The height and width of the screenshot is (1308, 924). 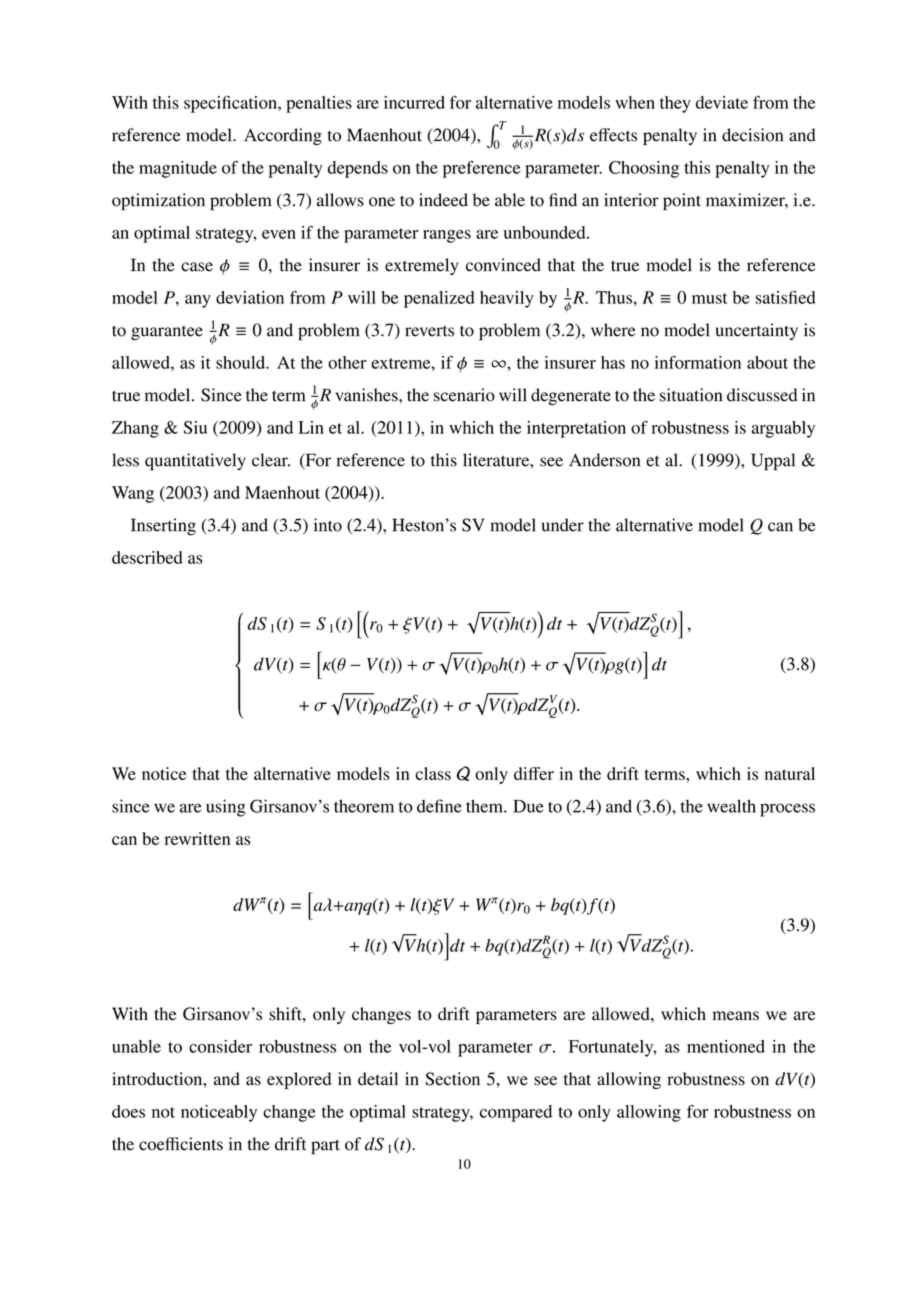 What do you see at coordinates (231, 104) in the screenshot?
I see `specification` at bounding box center [231, 104].
